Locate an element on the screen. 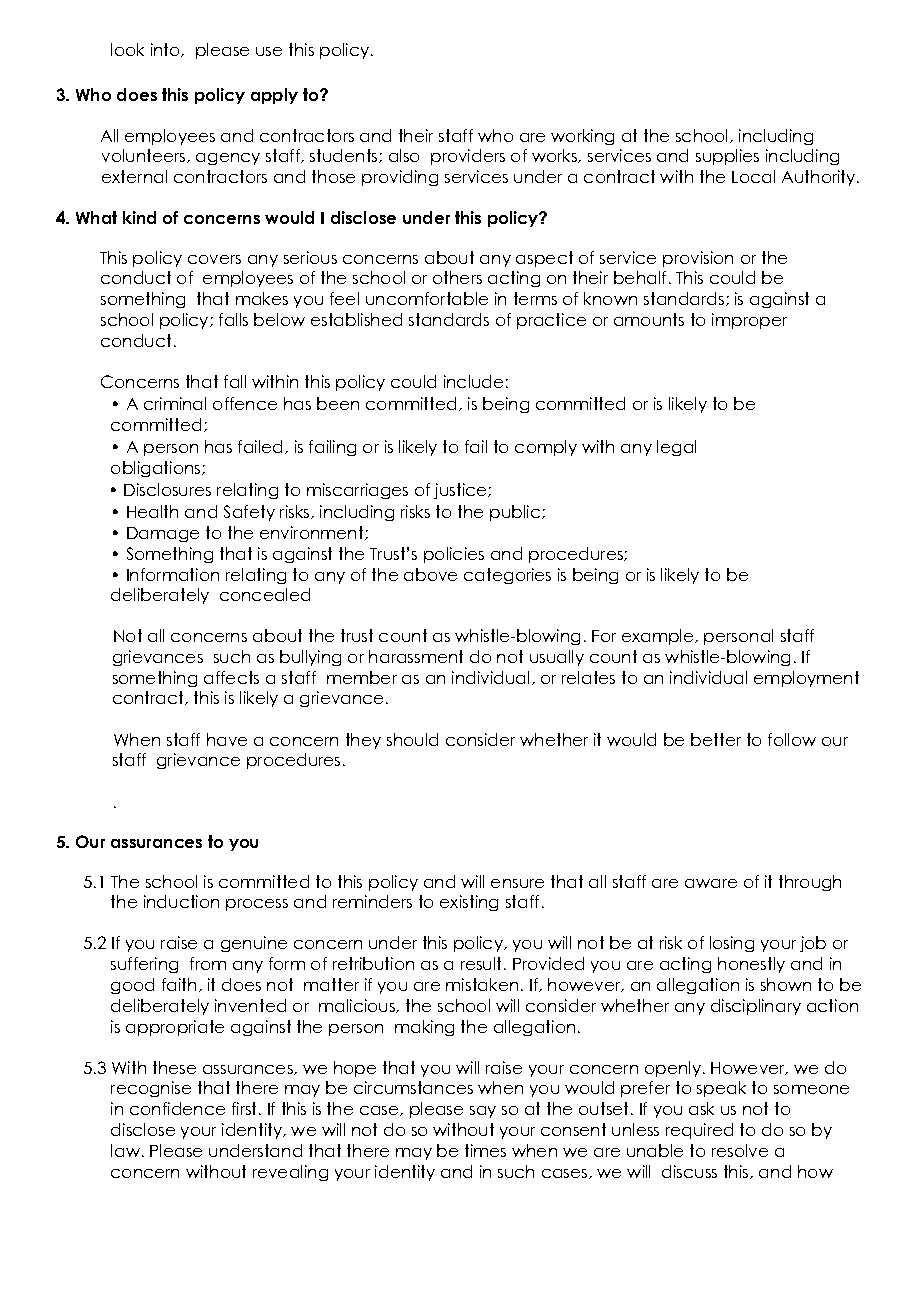  confidence is located at coordinates (177, 1108).
